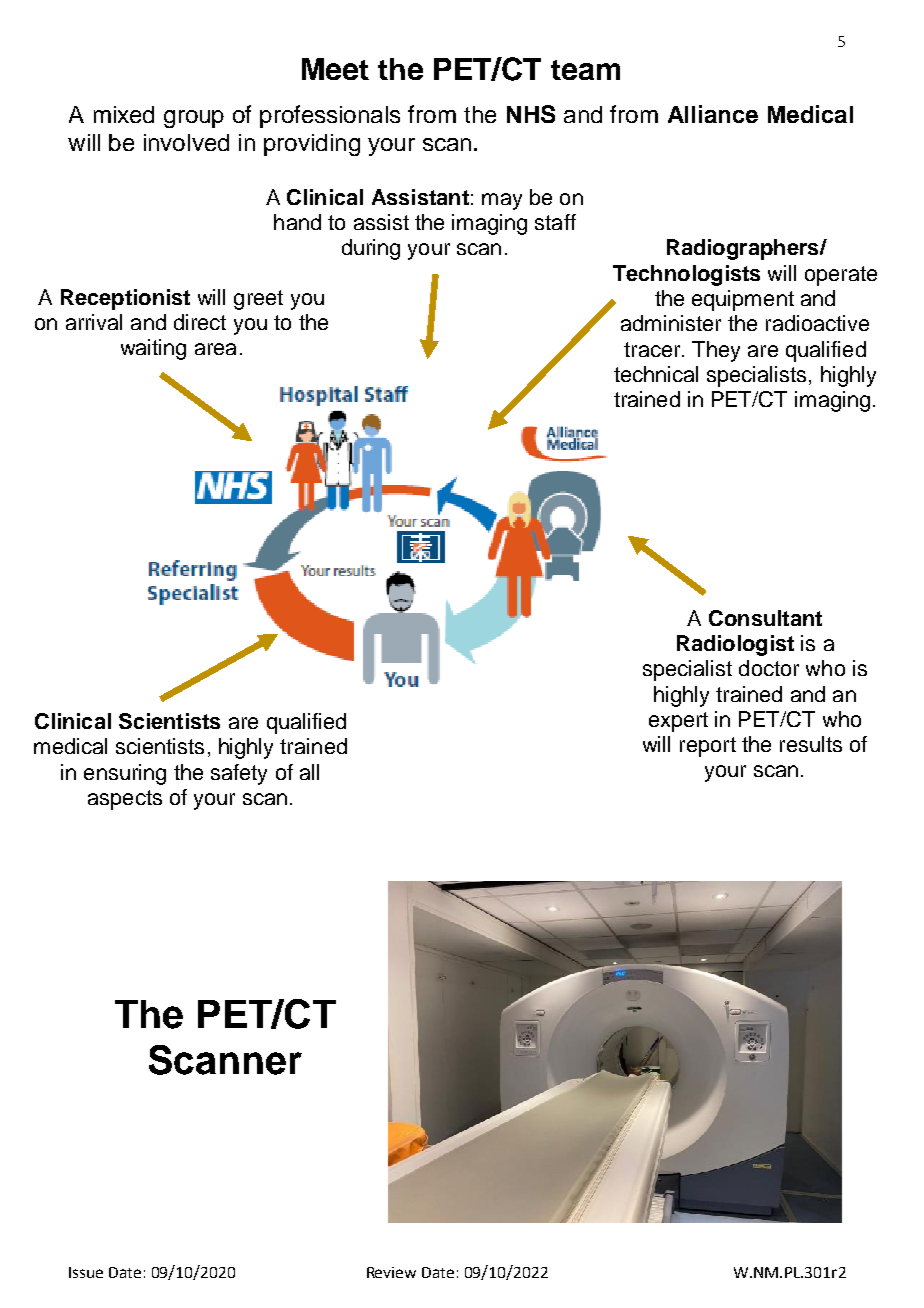 The width and height of the screenshot is (924, 1308). What do you see at coordinates (716, 351) in the screenshot?
I see `They` at bounding box center [716, 351].
